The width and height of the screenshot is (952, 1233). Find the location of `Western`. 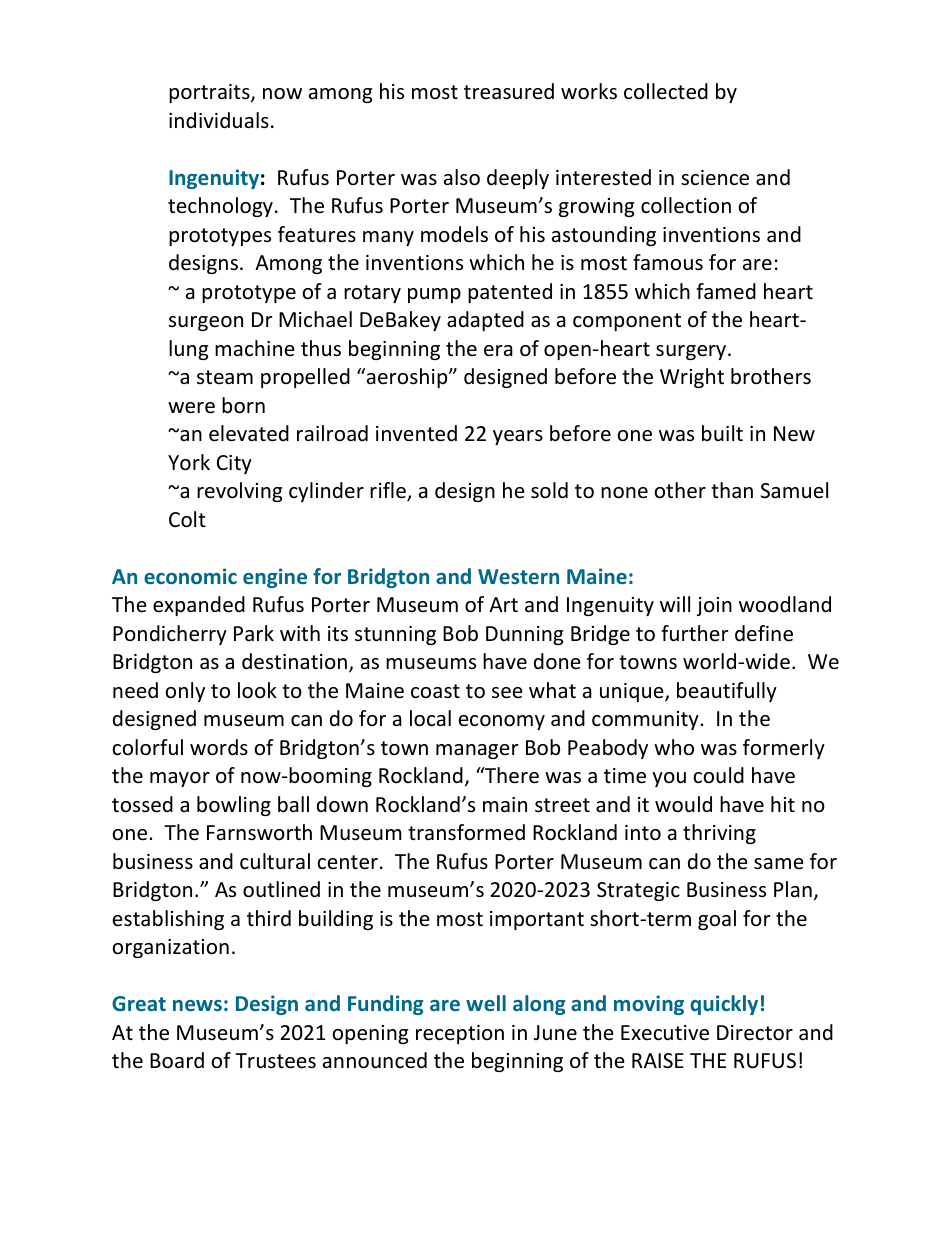

Western is located at coordinates (518, 576).
